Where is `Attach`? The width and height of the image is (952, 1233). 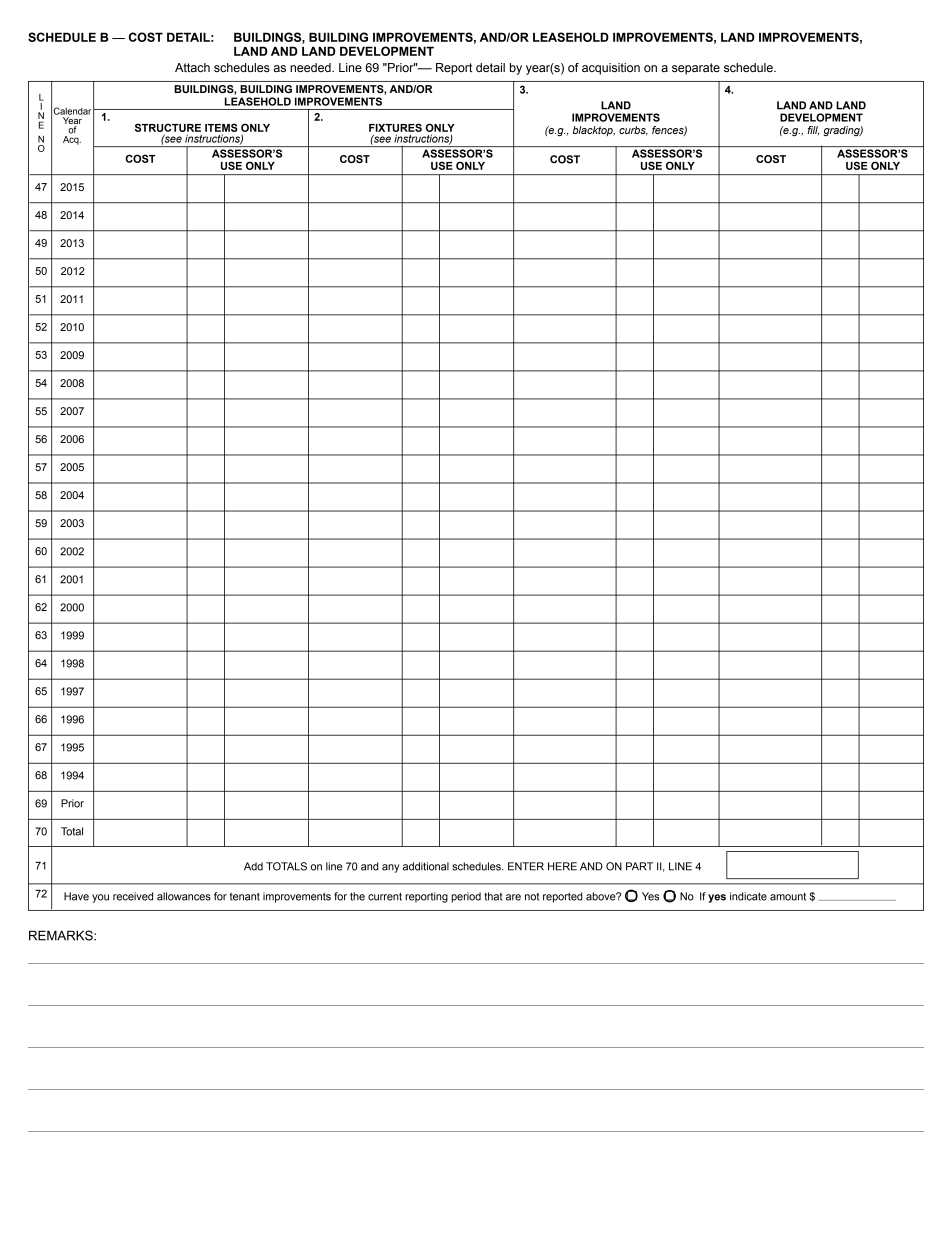
Attach is located at coordinates (192, 67).
